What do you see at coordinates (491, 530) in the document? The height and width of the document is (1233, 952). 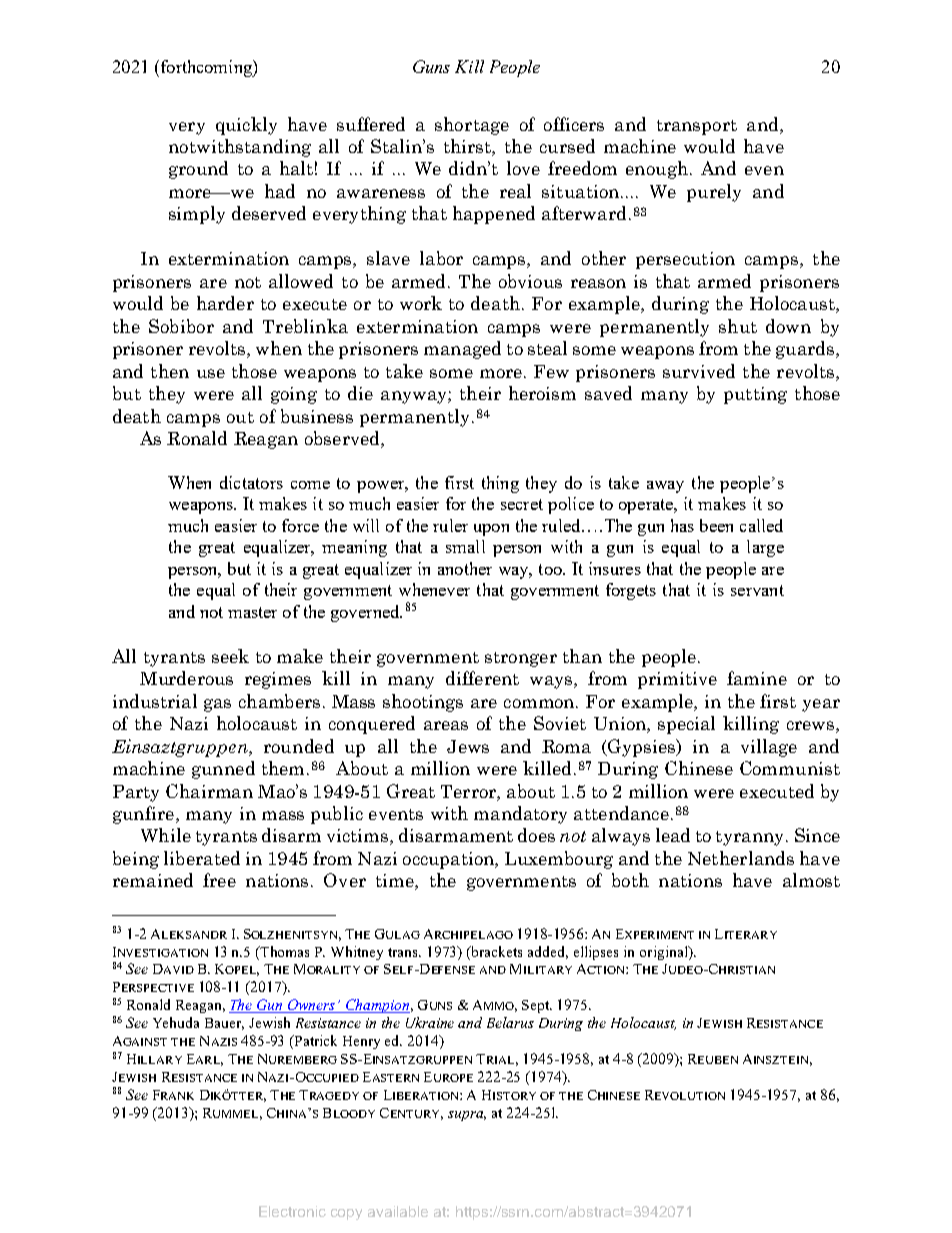 I see `upon` at bounding box center [491, 530].
